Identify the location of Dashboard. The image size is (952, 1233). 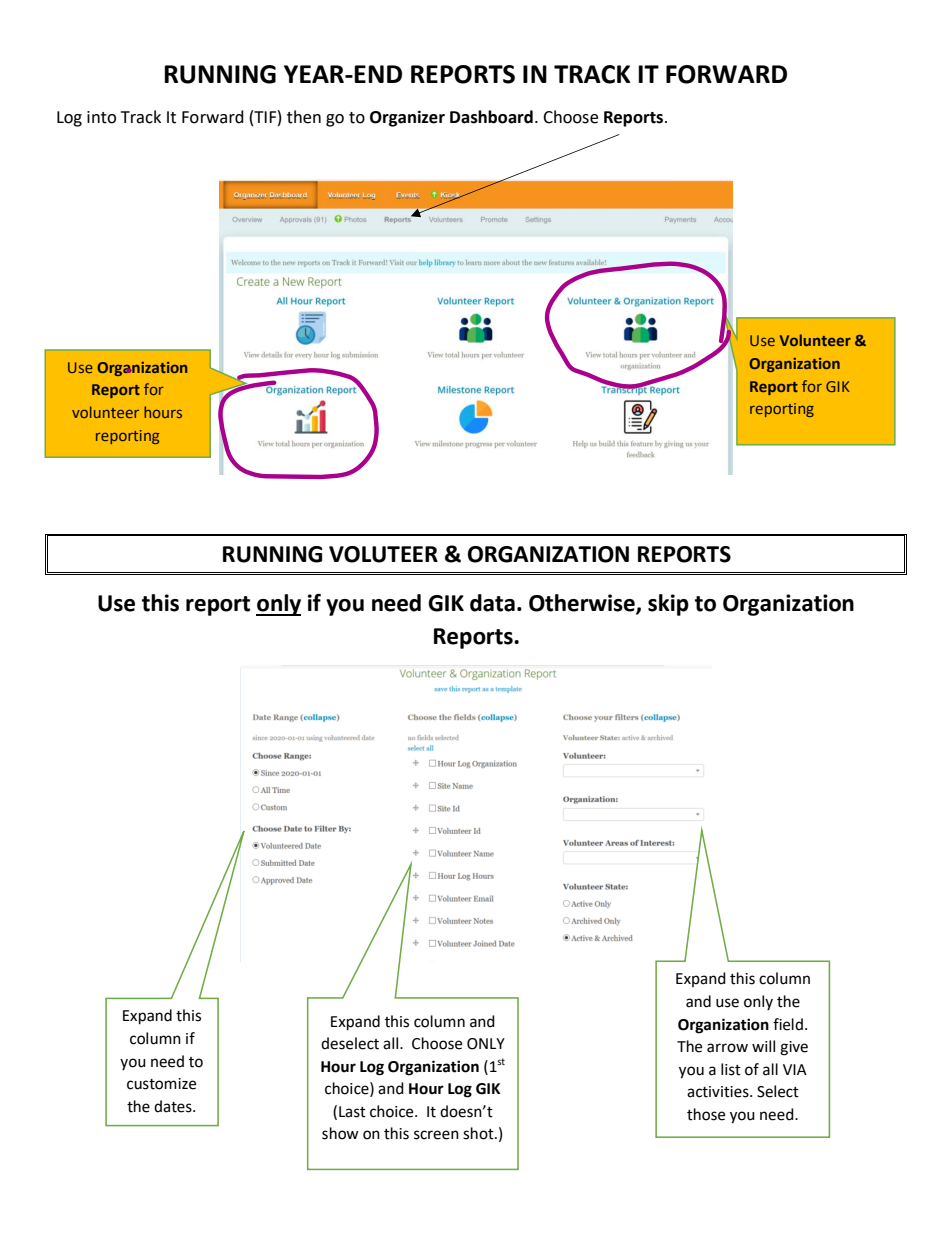
(491, 117).
